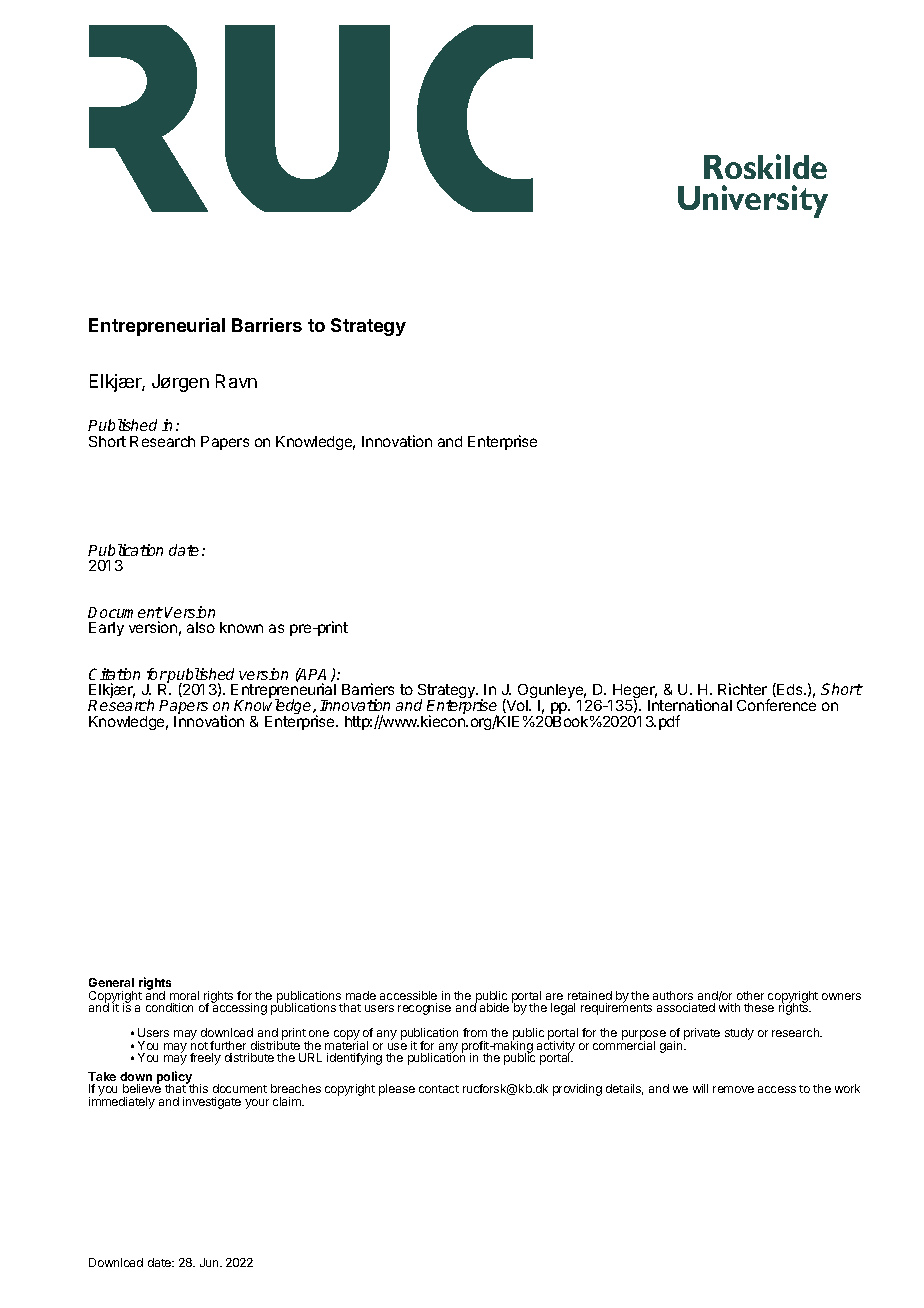 This image has width=924, height=1308. Describe the element at coordinates (690, 705) in the image. I see `International` at that location.
